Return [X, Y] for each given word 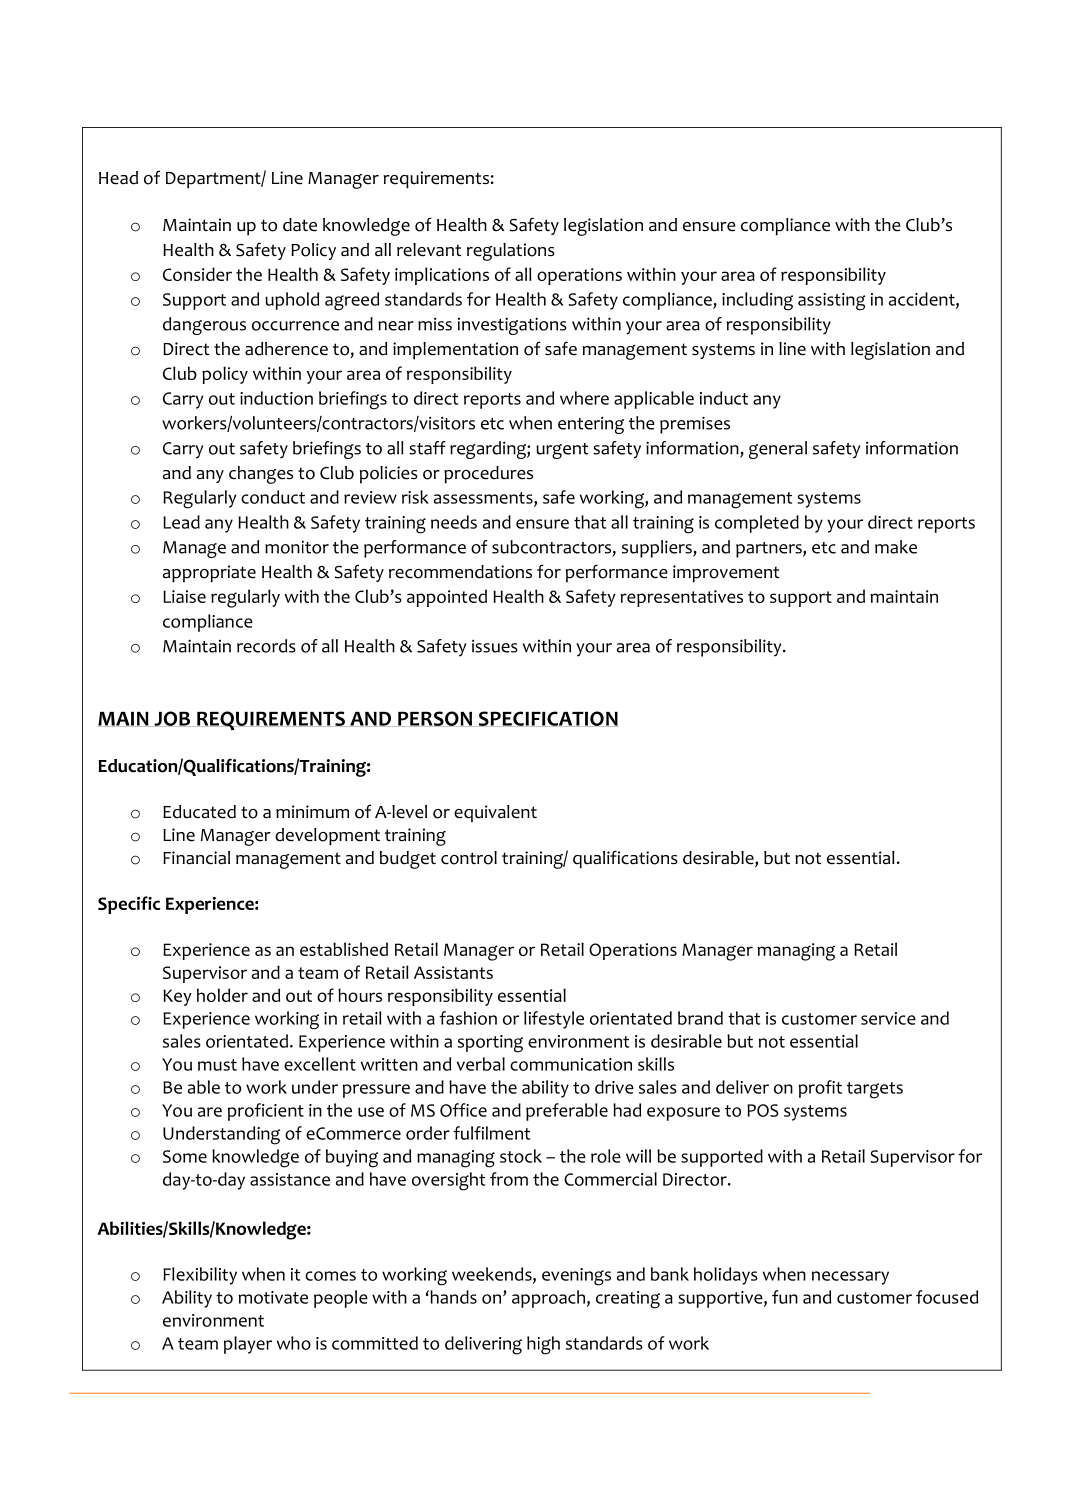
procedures [488, 475]
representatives [681, 598]
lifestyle [554, 1020]
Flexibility [200, 1276]
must [217, 1065]
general [778, 450]
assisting [832, 302]
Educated [199, 812]
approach [548, 1299]
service [888, 1018]
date [300, 225]
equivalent [495, 813]
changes [261, 475]
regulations [511, 252]
